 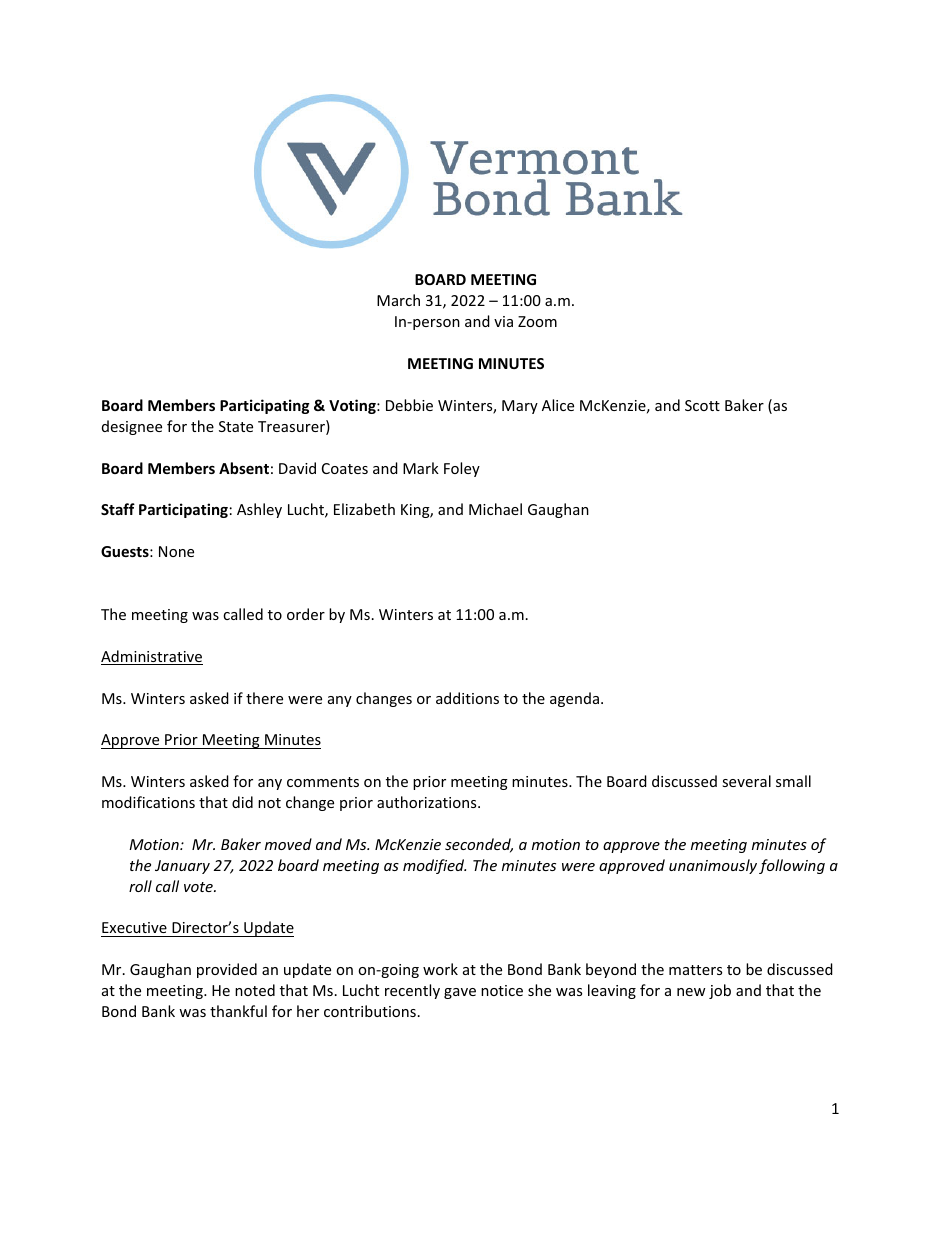 What do you see at coordinates (574, 699) in the image?
I see `agenda` at bounding box center [574, 699].
